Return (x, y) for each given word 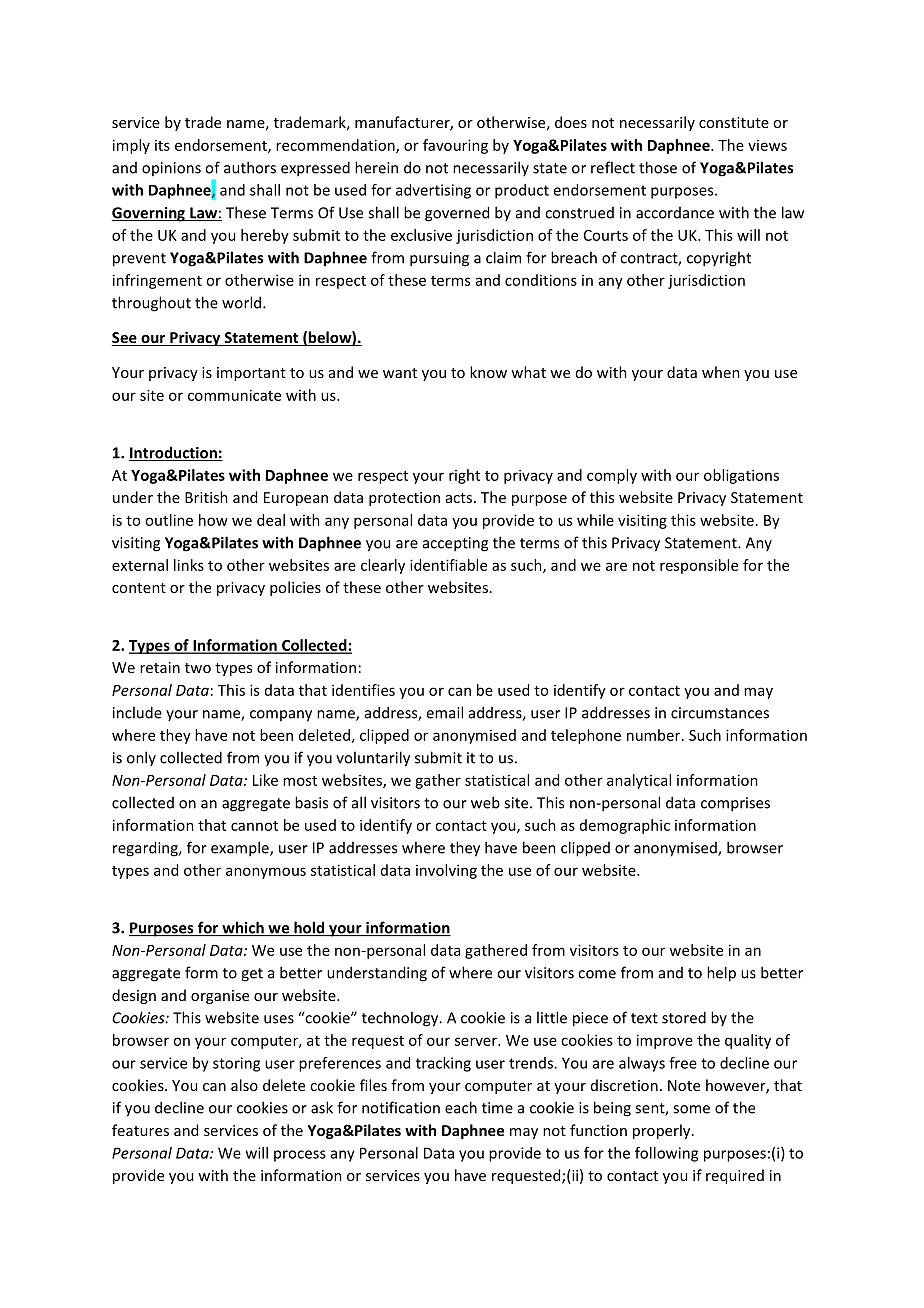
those (658, 167)
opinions (171, 169)
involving (446, 871)
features (140, 1130)
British (206, 497)
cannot (254, 826)
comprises (735, 804)
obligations (741, 476)
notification (401, 1107)
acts (460, 498)
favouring (455, 146)
